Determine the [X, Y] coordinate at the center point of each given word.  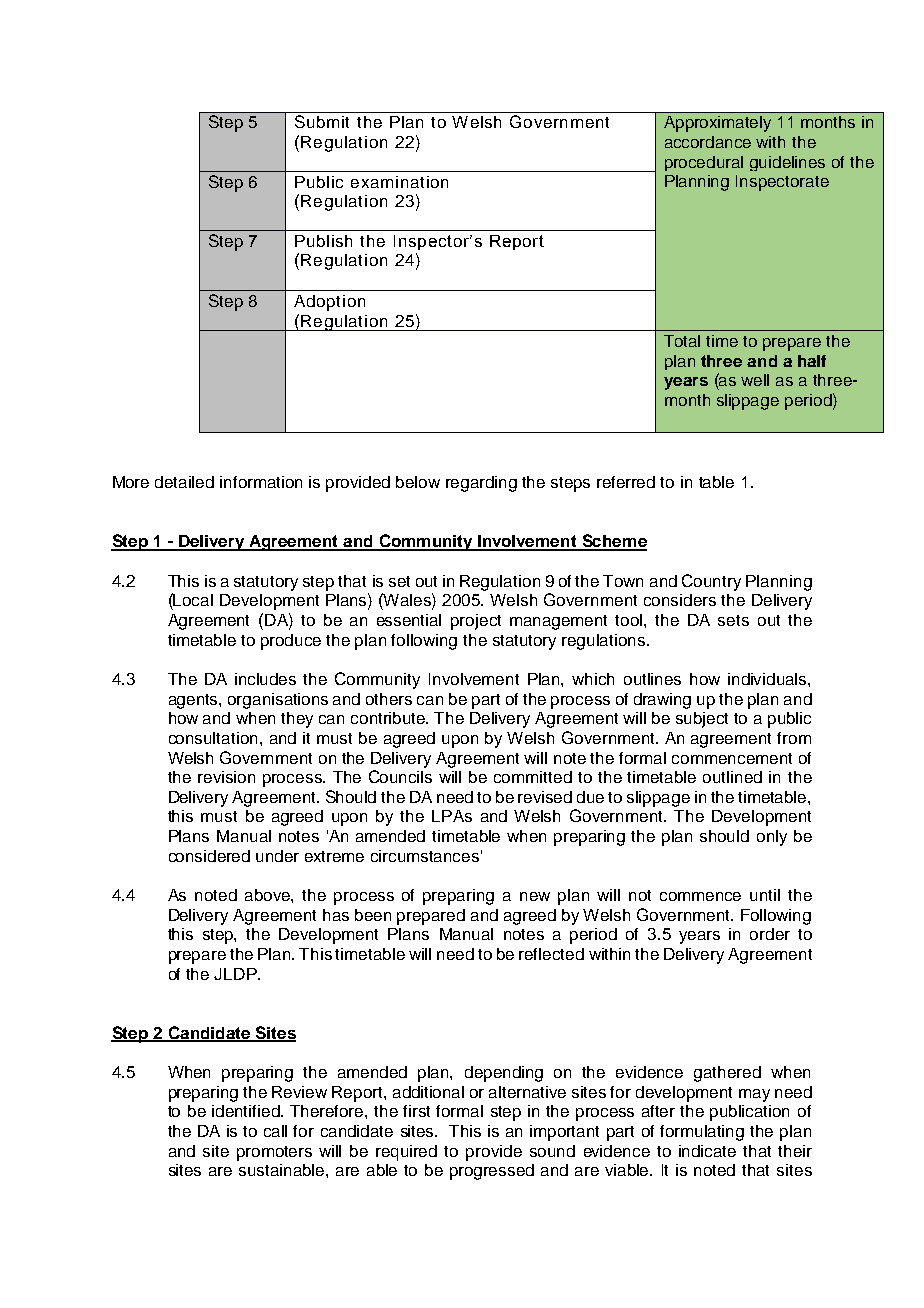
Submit [322, 121]
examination [399, 182]
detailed [184, 482]
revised [545, 797]
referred [626, 482]
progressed [492, 1172]
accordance [708, 142]
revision [226, 777]
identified [247, 1111]
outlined [732, 777]
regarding [481, 484]
